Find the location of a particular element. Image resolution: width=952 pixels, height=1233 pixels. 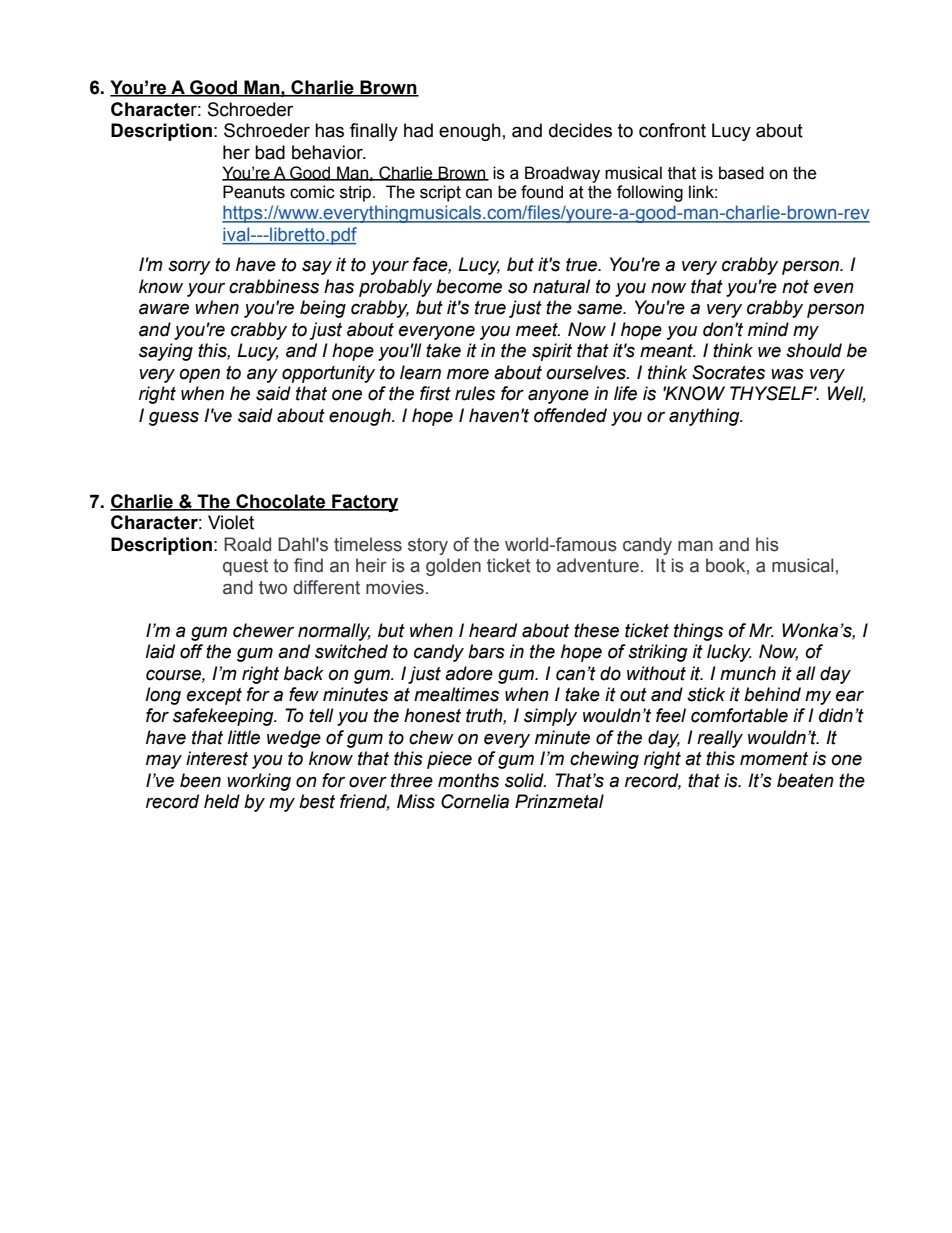

story is located at coordinates (428, 546).
